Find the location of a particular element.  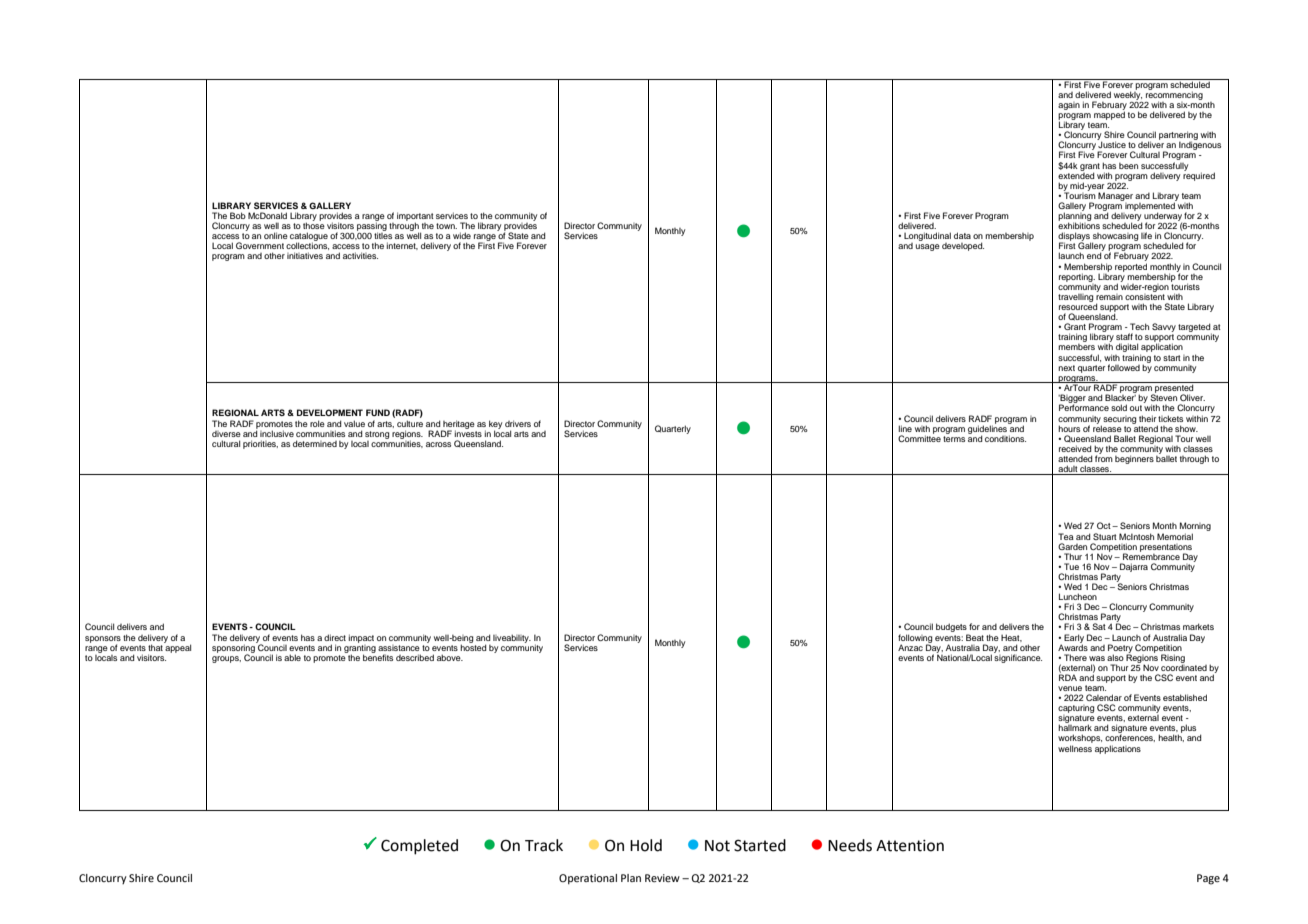

Bob is located at coordinates (238, 215).
